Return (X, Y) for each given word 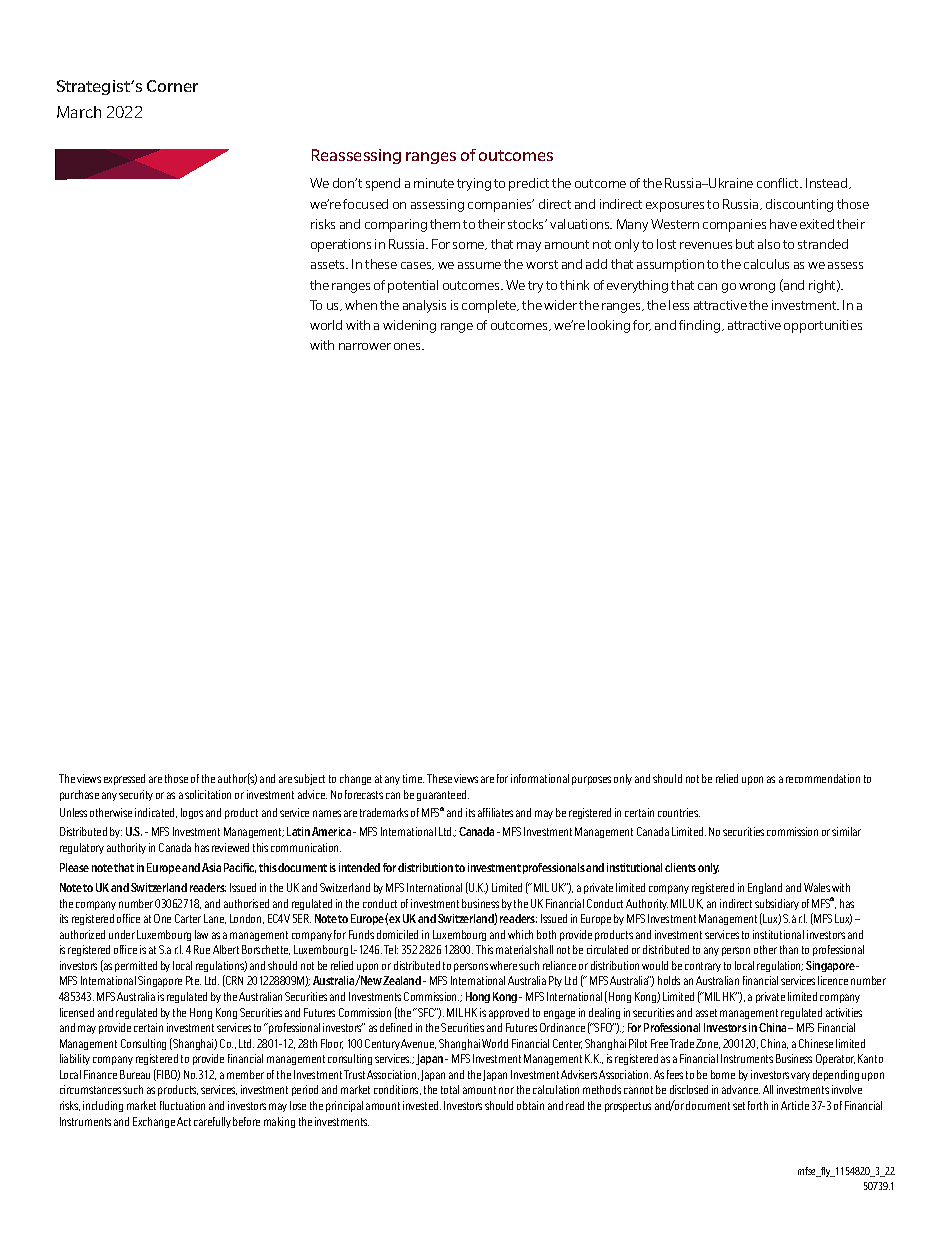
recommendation (823, 778)
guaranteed (443, 795)
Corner (172, 86)
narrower (365, 346)
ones (409, 346)
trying (474, 184)
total (450, 1089)
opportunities (823, 326)
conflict (779, 183)
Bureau (135, 1074)
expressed (124, 779)
